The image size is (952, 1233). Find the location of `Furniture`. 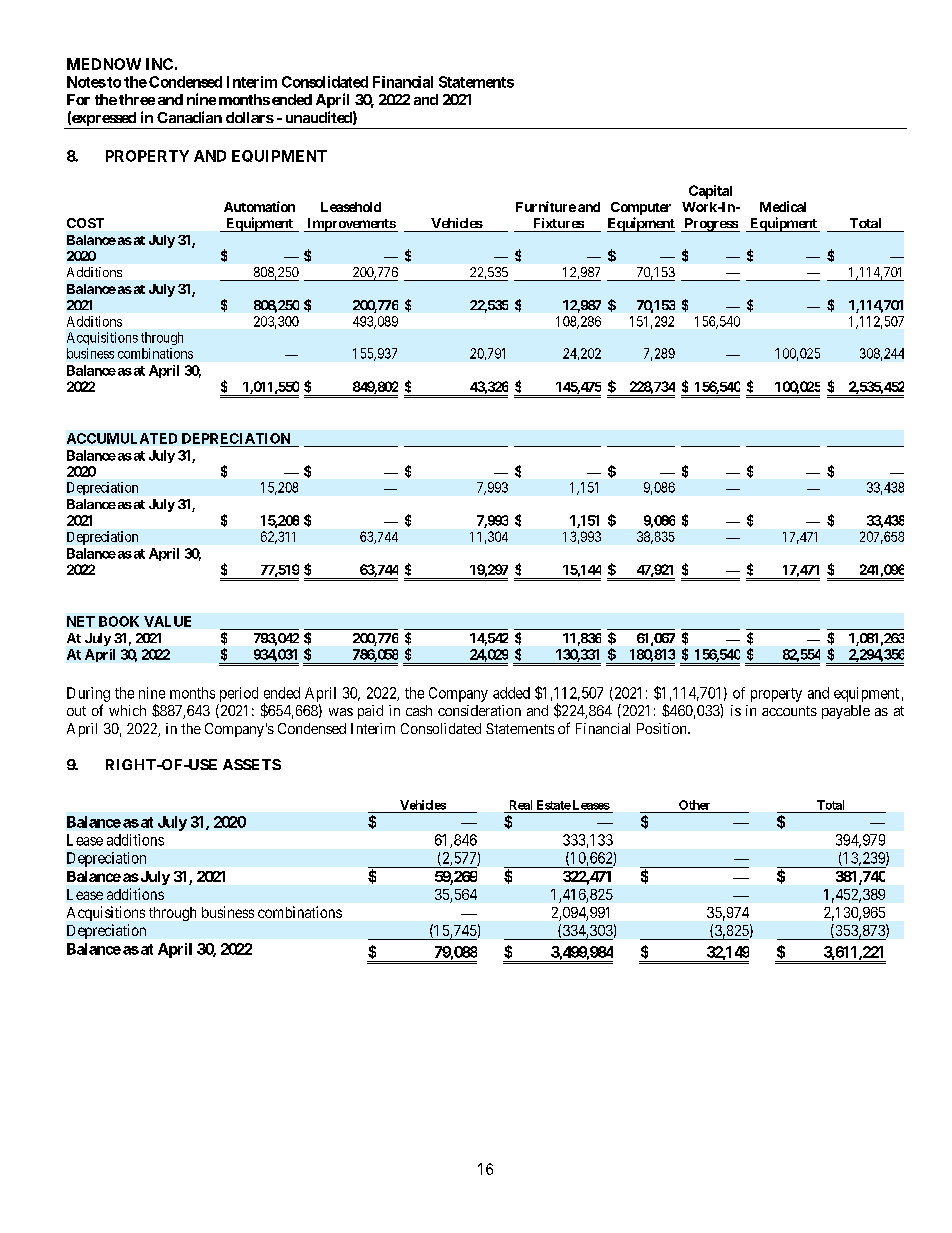

Furniture is located at coordinates (546, 206).
